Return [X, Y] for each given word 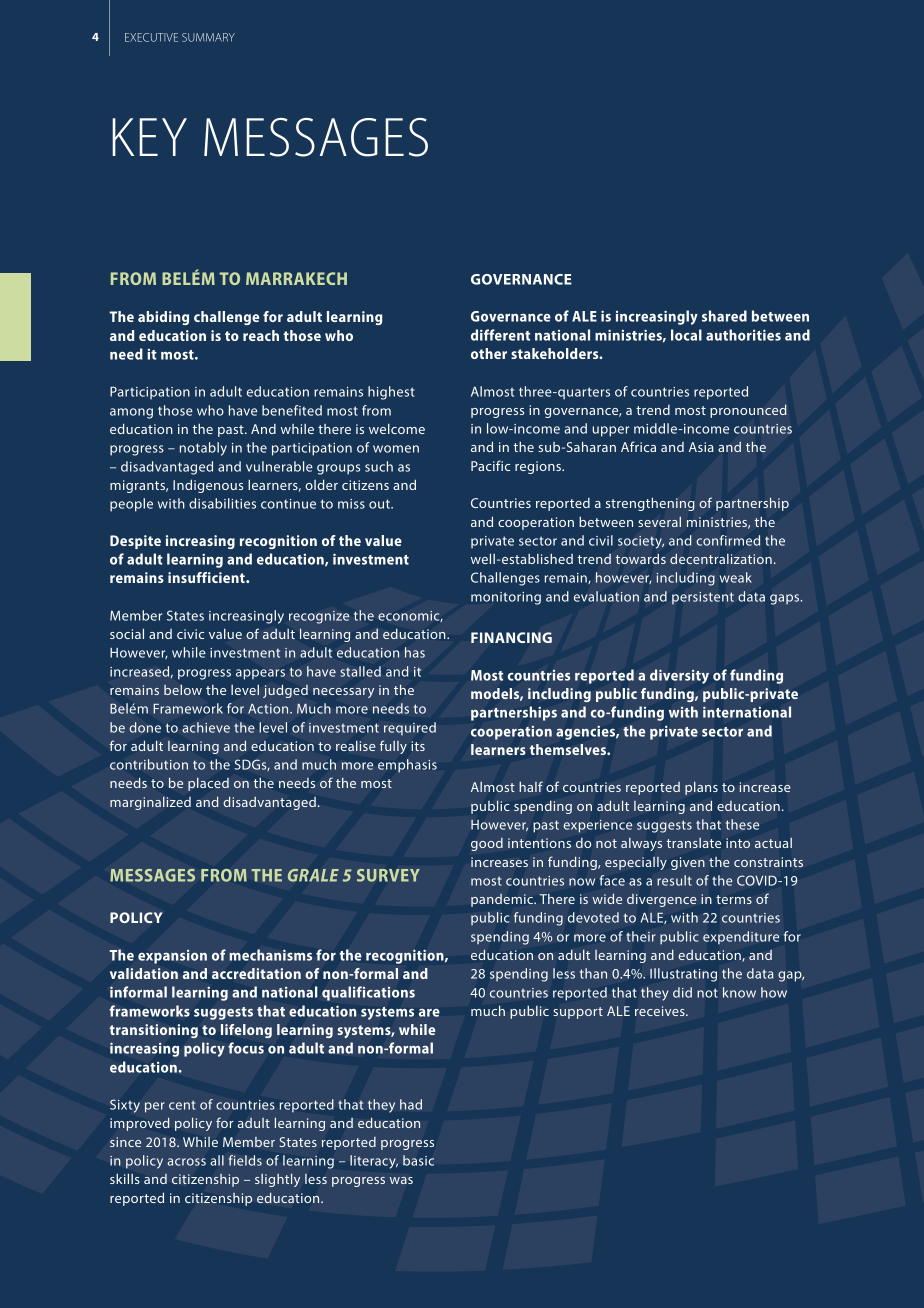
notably [203, 449]
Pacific [490, 465]
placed [208, 784]
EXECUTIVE [151, 37]
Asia [701, 447]
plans [701, 788]
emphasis [407, 766]
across [186, 1162]
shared [724, 316]
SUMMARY [208, 37]
